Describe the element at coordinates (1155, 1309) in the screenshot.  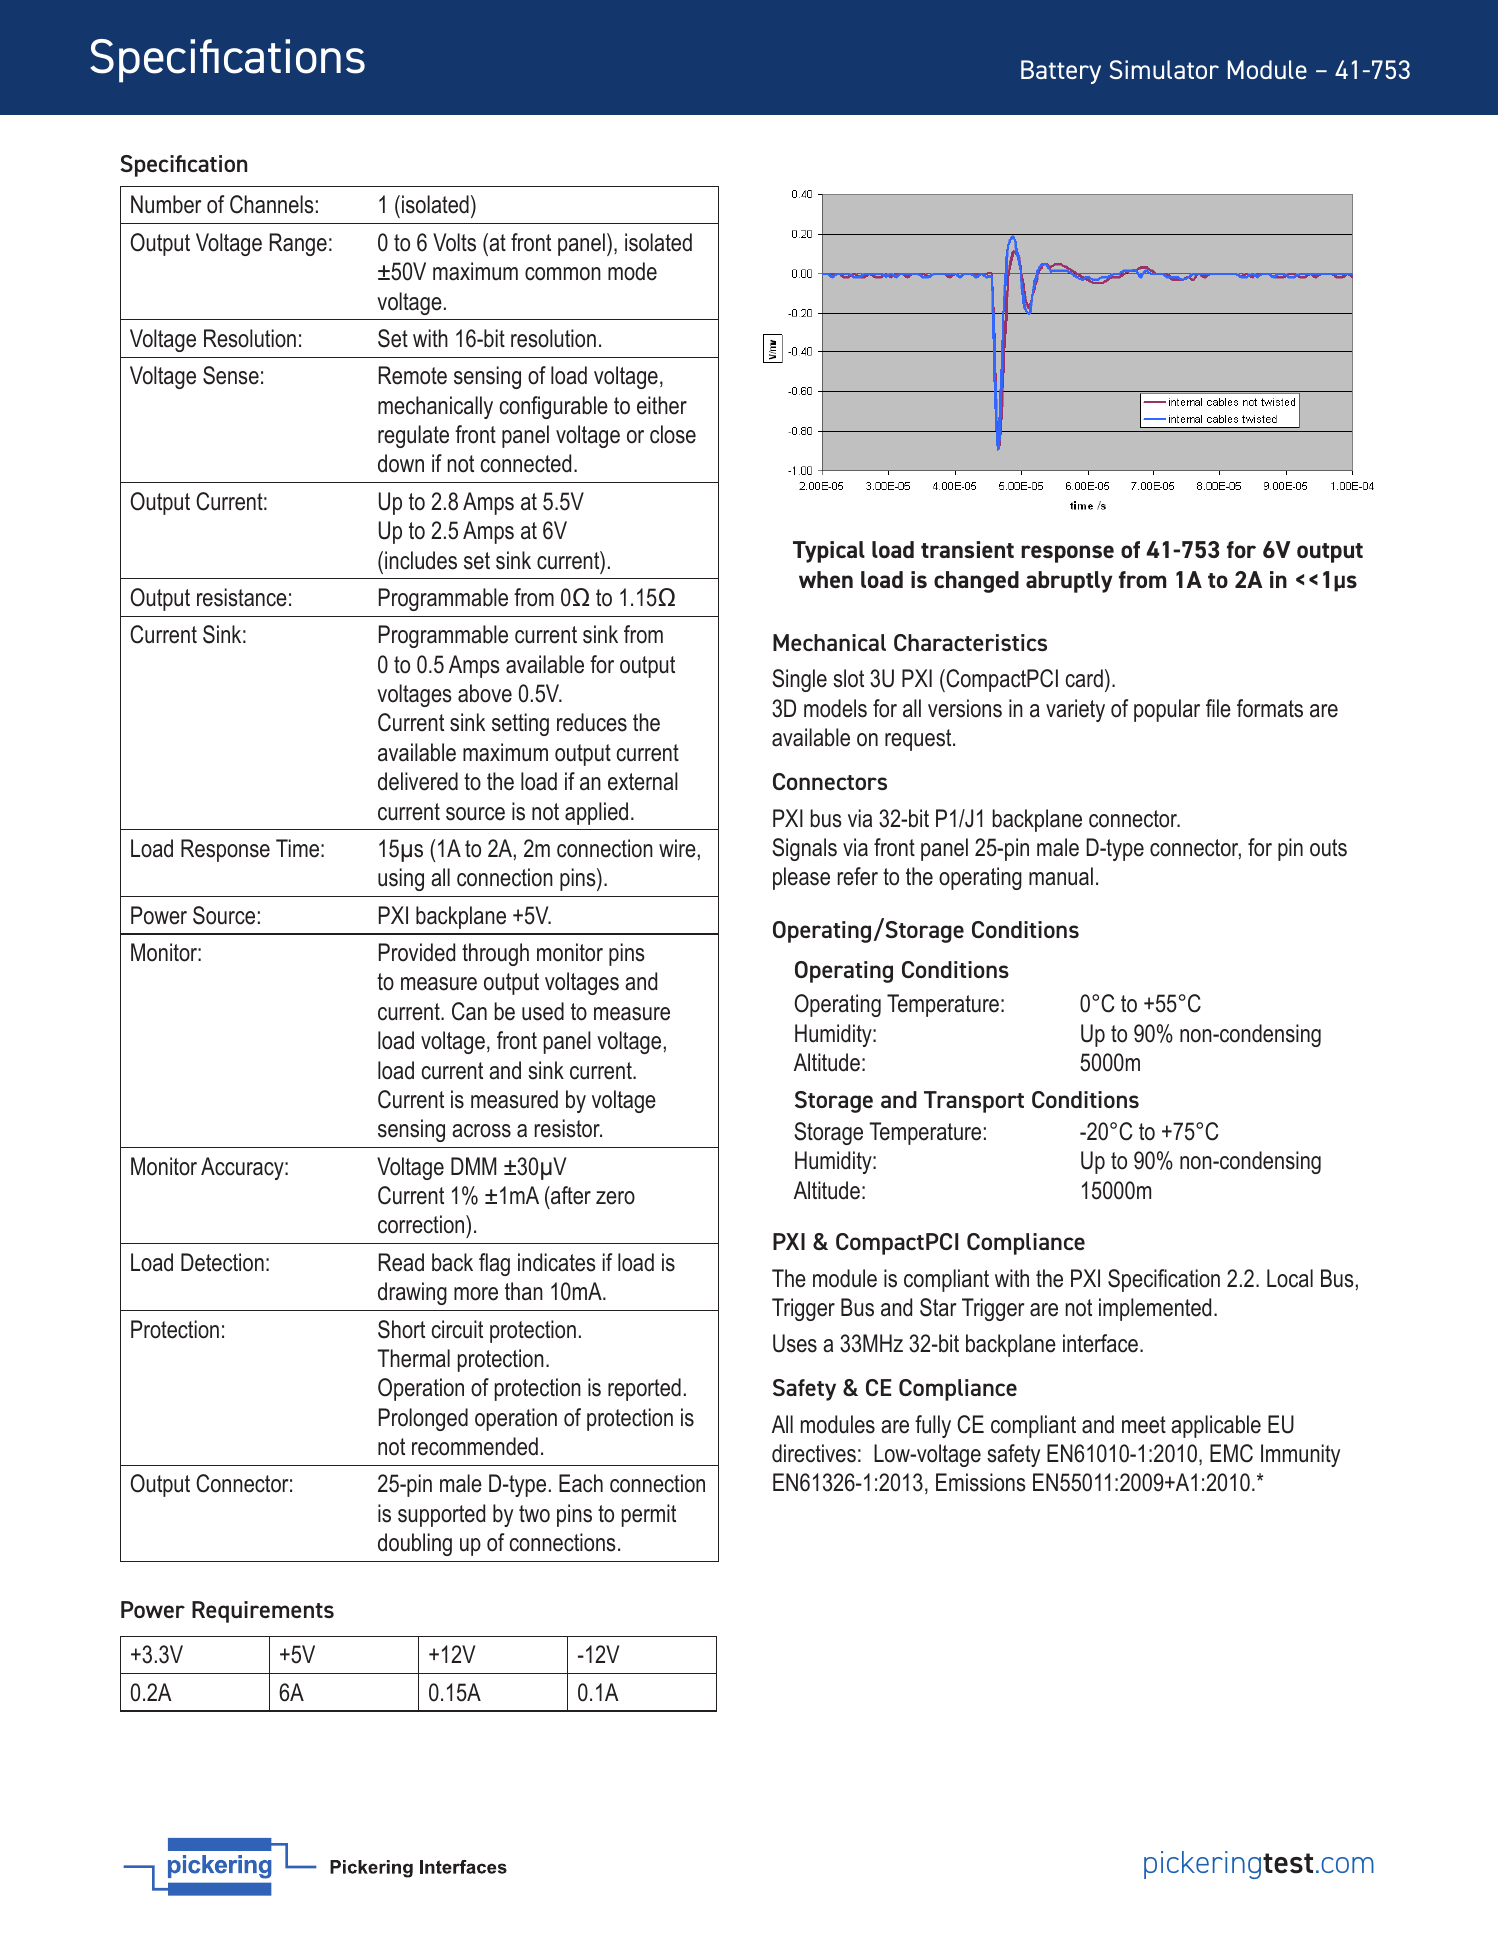
I see `implemented` at that location.
